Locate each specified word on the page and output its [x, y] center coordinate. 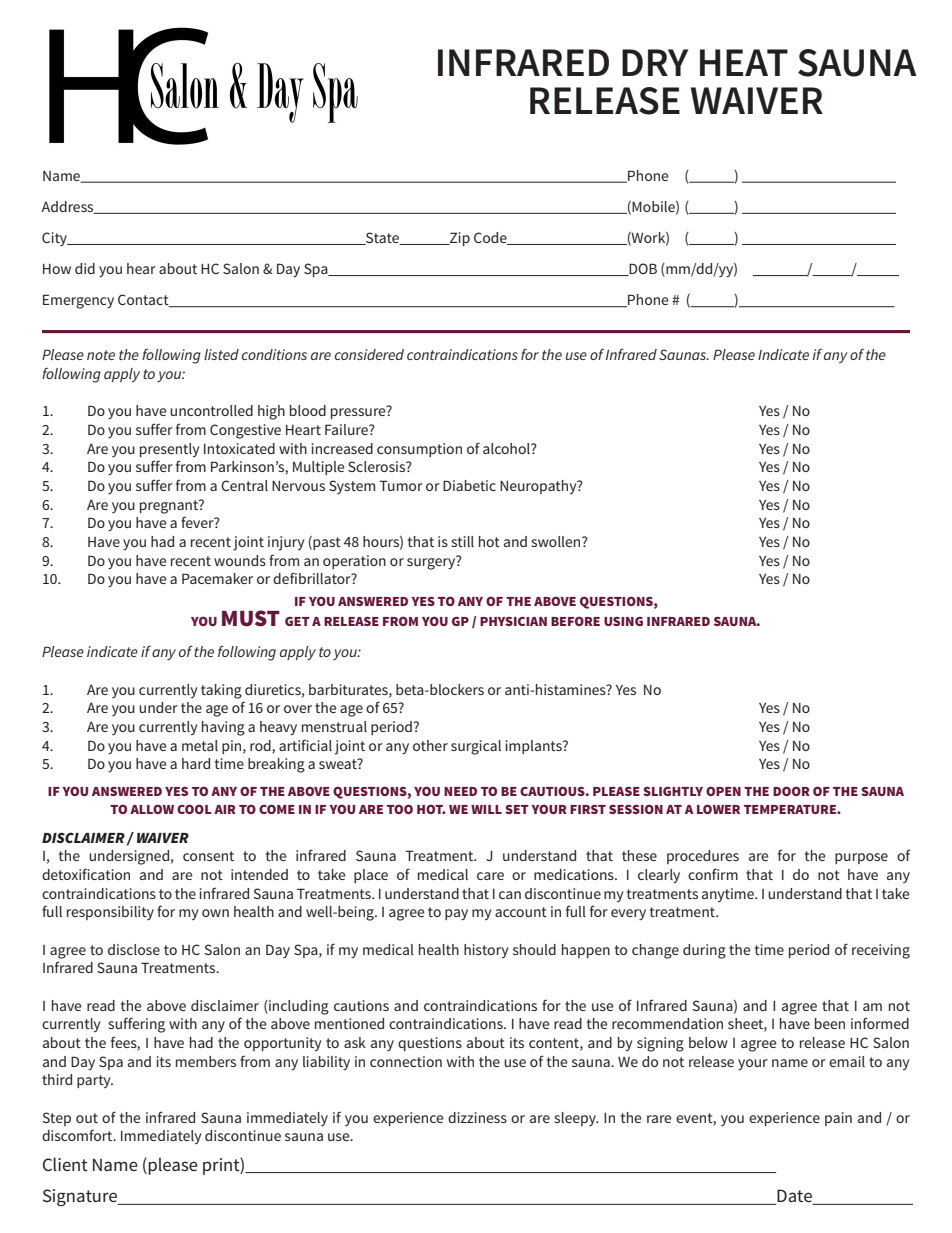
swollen [557, 541]
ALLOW [152, 809]
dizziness [477, 1117]
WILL [486, 809]
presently [170, 450]
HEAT [744, 62]
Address [68, 207]
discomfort [78, 1135]
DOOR [791, 791]
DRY [655, 62]
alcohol [507, 448]
